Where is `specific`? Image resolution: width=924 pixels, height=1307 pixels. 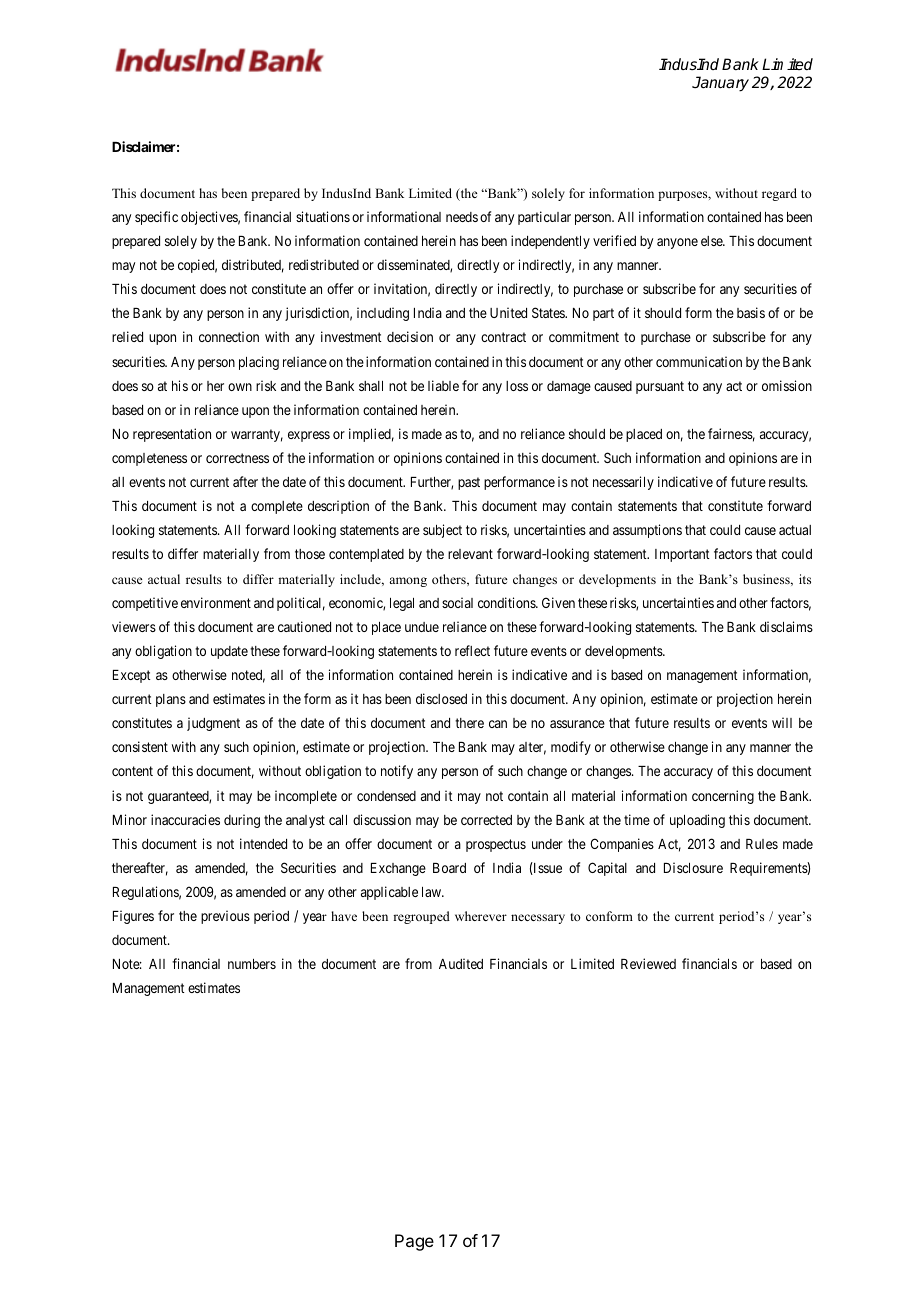 specific is located at coordinates (156, 218).
